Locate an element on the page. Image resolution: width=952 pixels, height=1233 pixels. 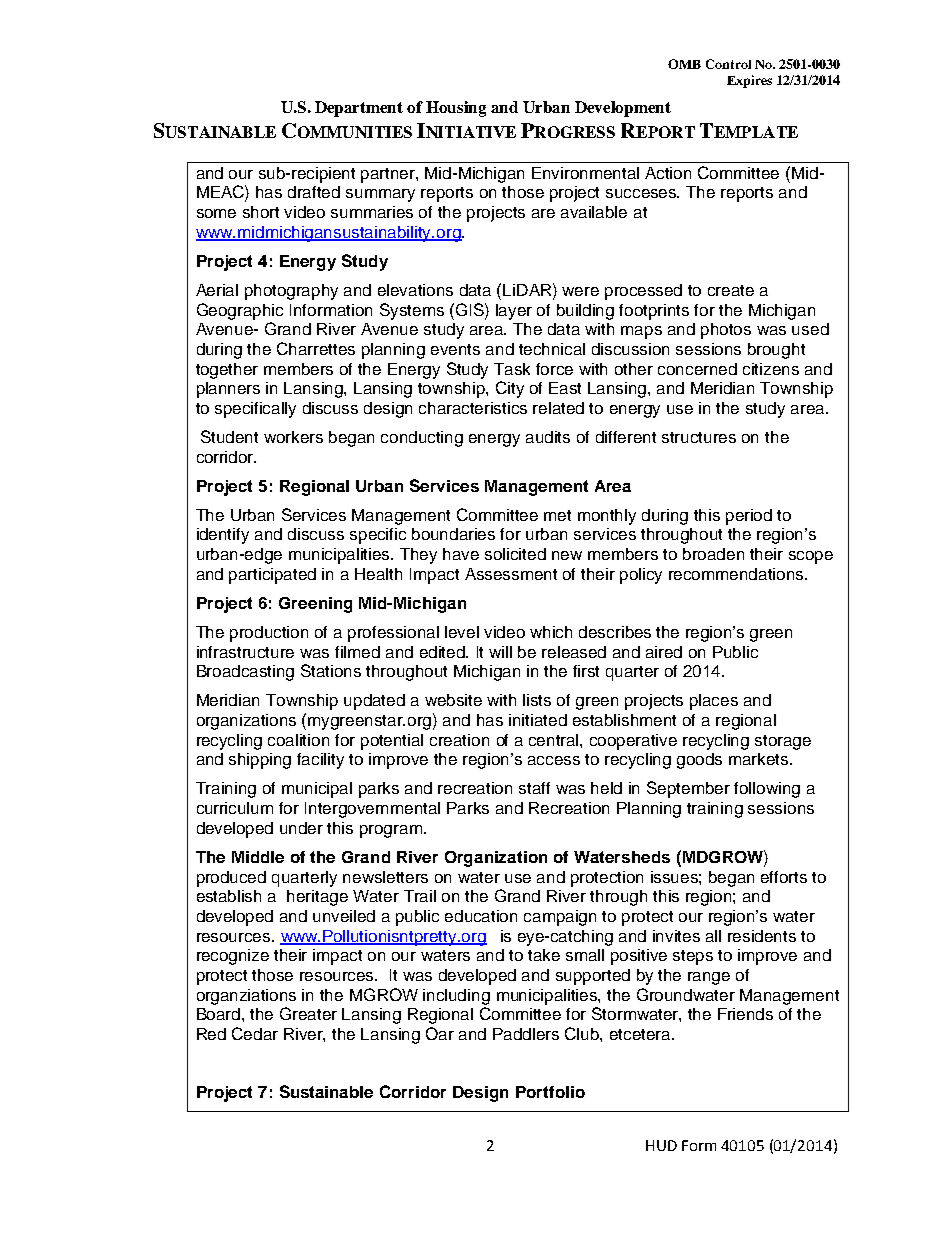
Greater is located at coordinates (308, 1013).
